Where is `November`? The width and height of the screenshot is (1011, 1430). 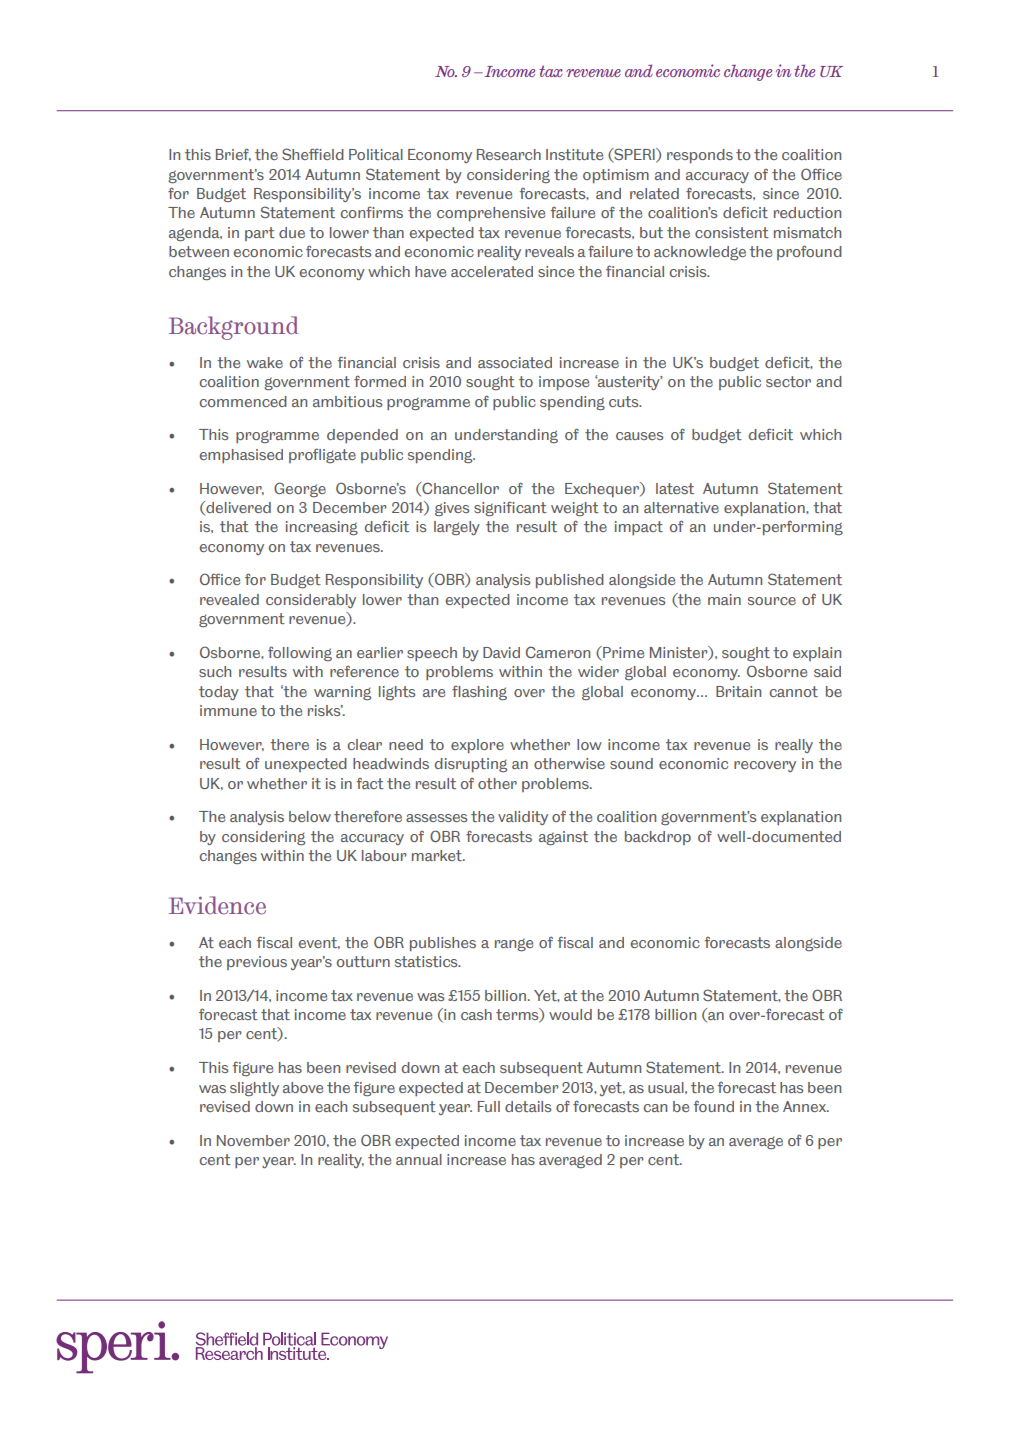 November is located at coordinates (253, 1140).
